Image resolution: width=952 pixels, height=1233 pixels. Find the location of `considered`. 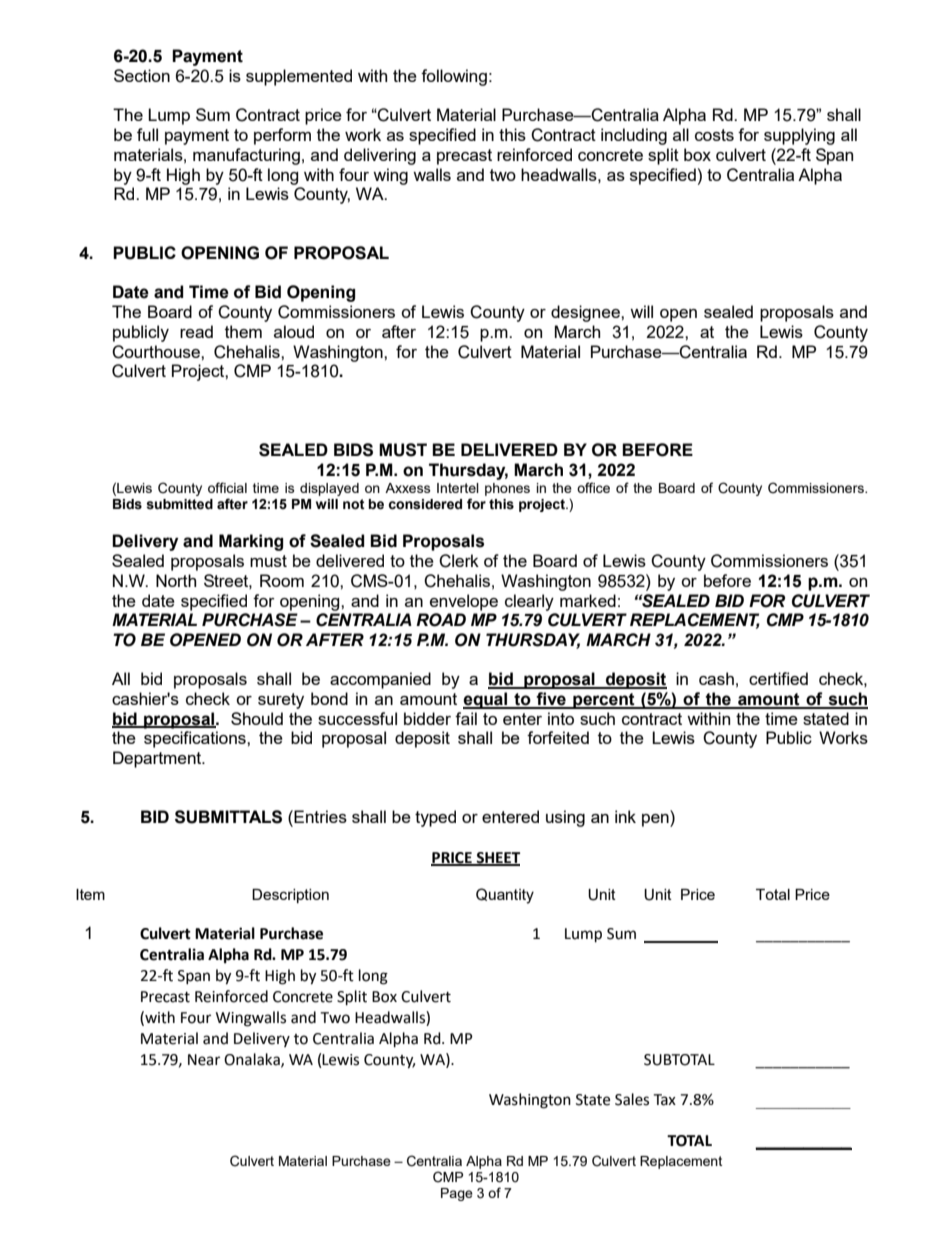

considered is located at coordinates (425, 504).
